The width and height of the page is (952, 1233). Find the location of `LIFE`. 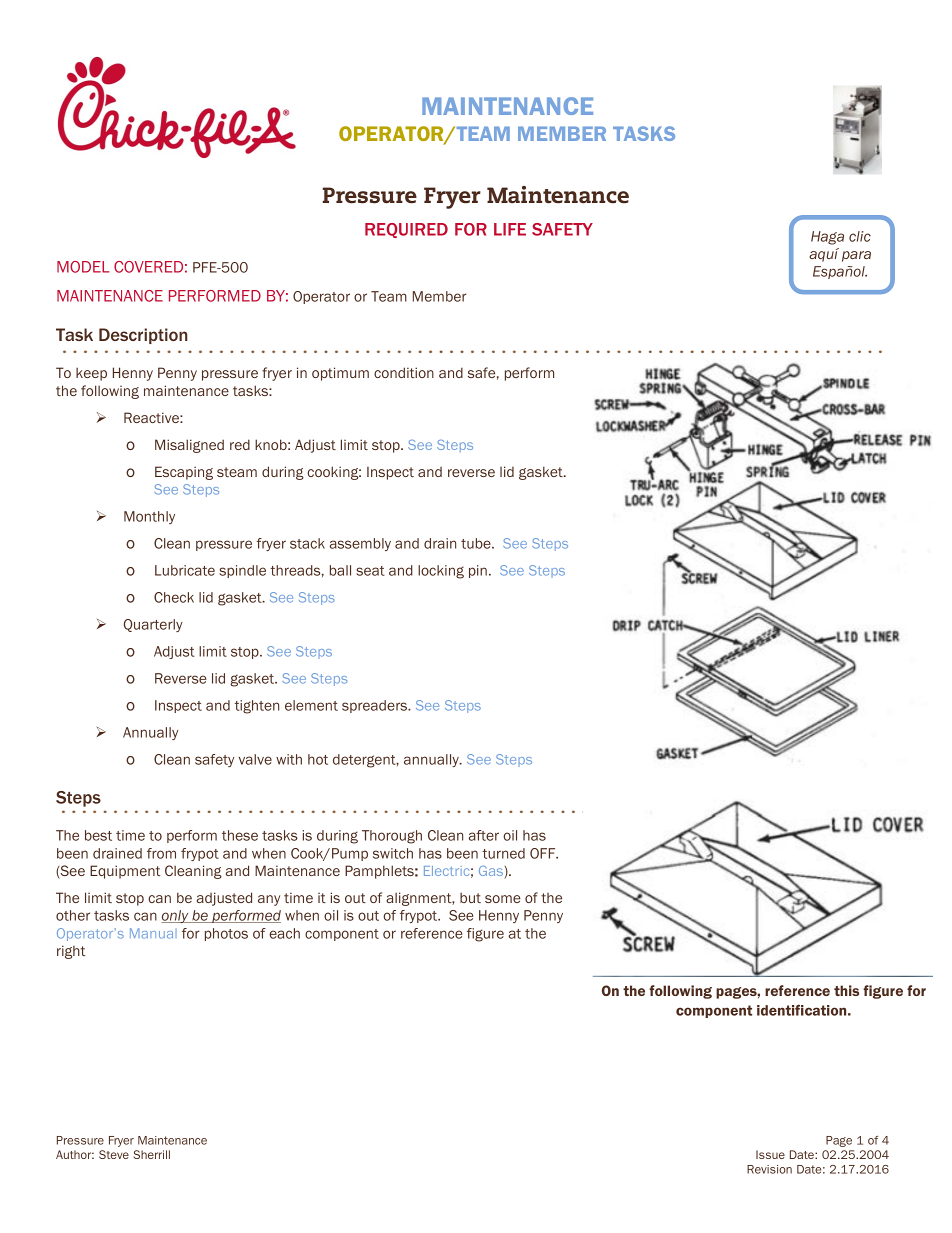

LIFE is located at coordinates (510, 229).
